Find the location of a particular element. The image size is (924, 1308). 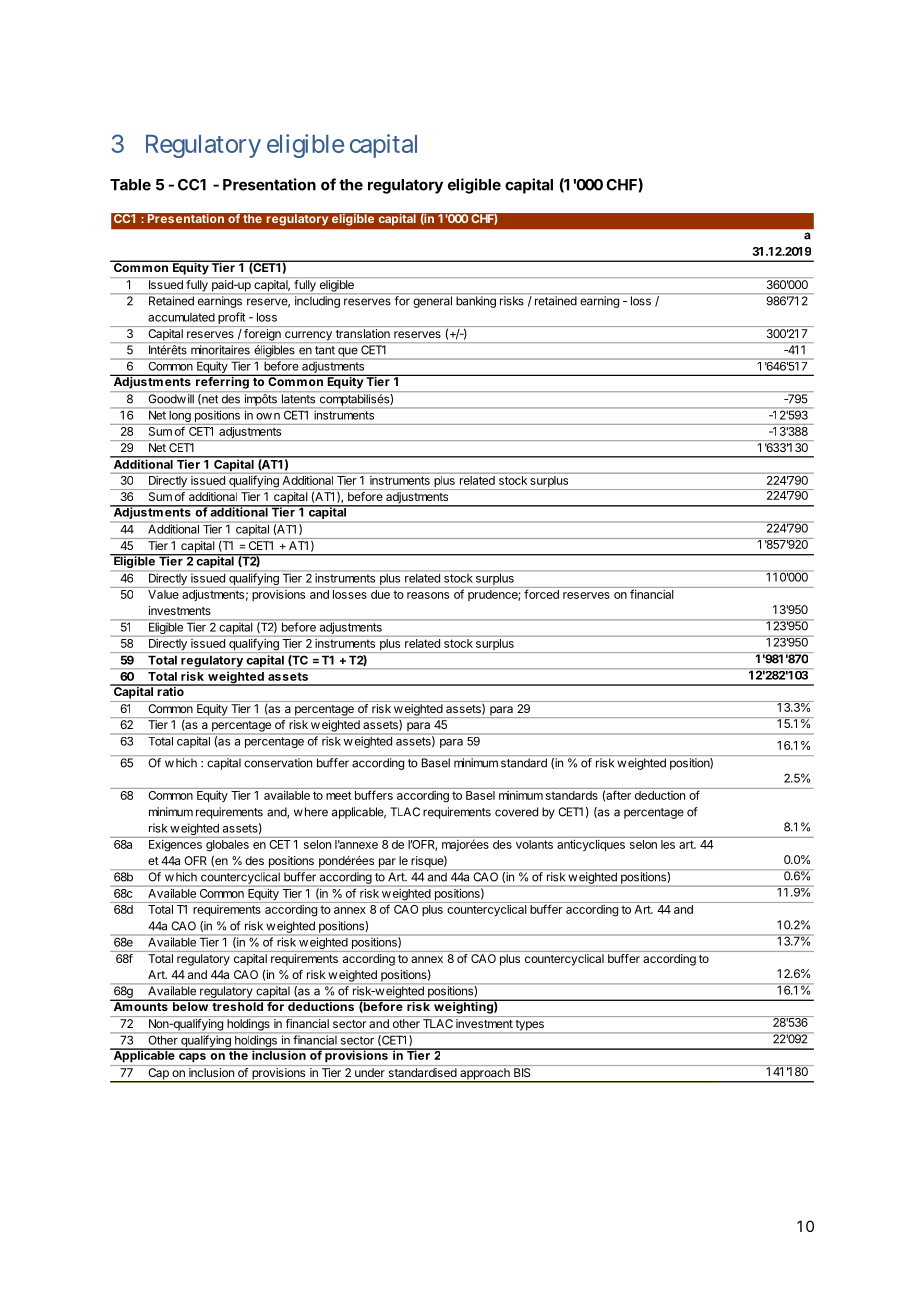

general is located at coordinates (432, 302).
